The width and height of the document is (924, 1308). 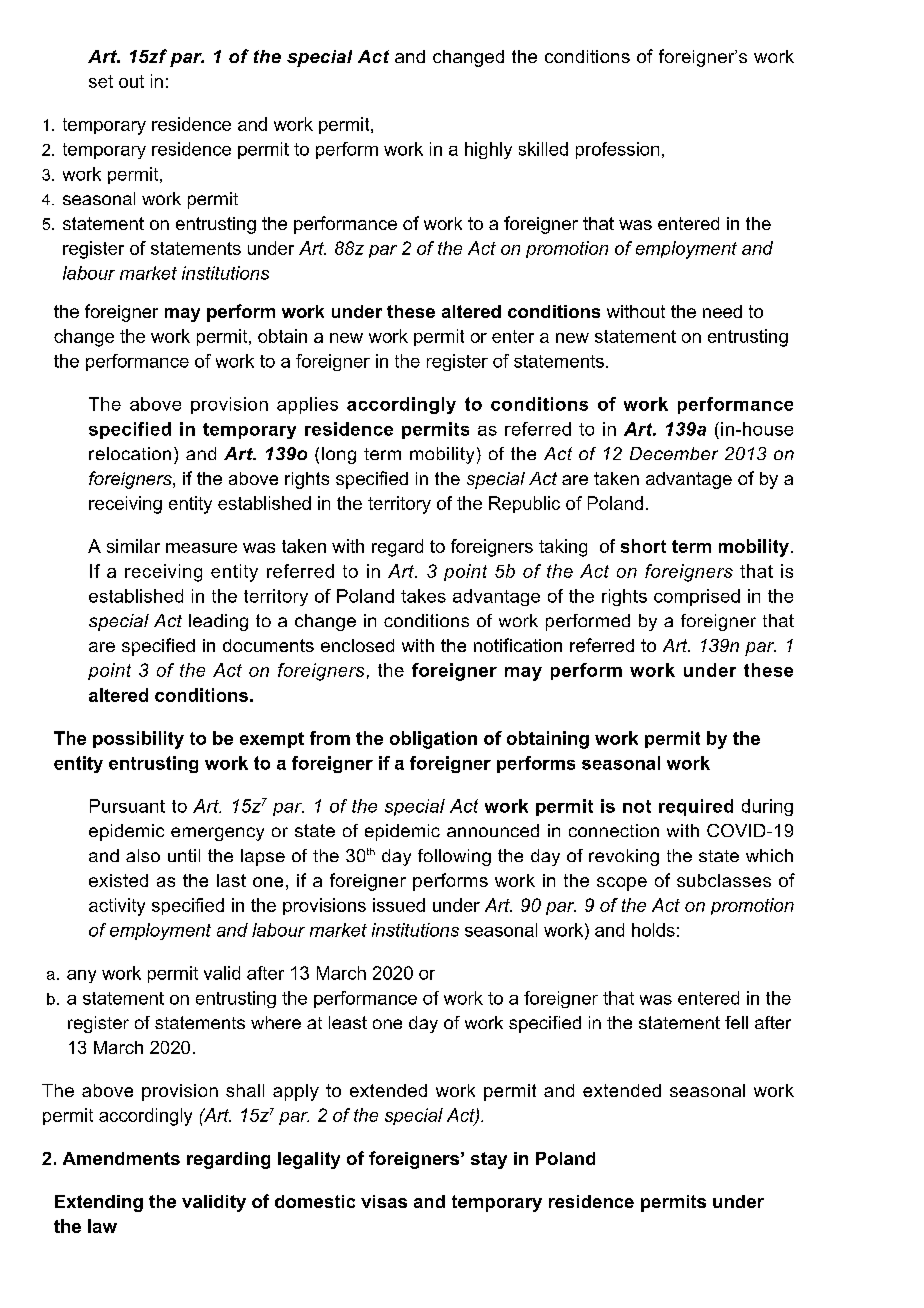 What do you see at coordinates (674, 453) in the document?
I see `December` at bounding box center [674, 453].
